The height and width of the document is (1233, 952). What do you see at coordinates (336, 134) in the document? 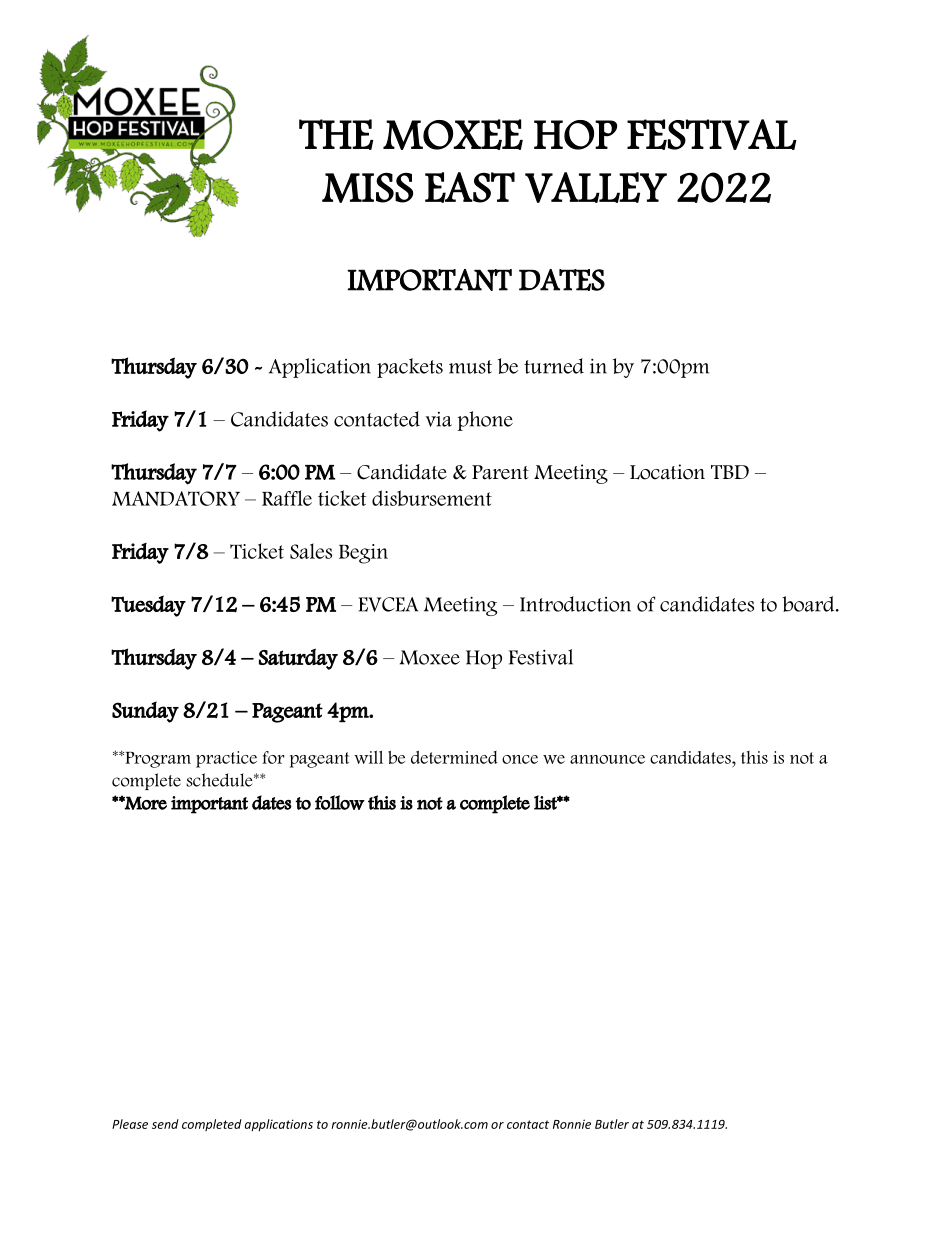
I see `THE` at bounding box center [336, 134].
